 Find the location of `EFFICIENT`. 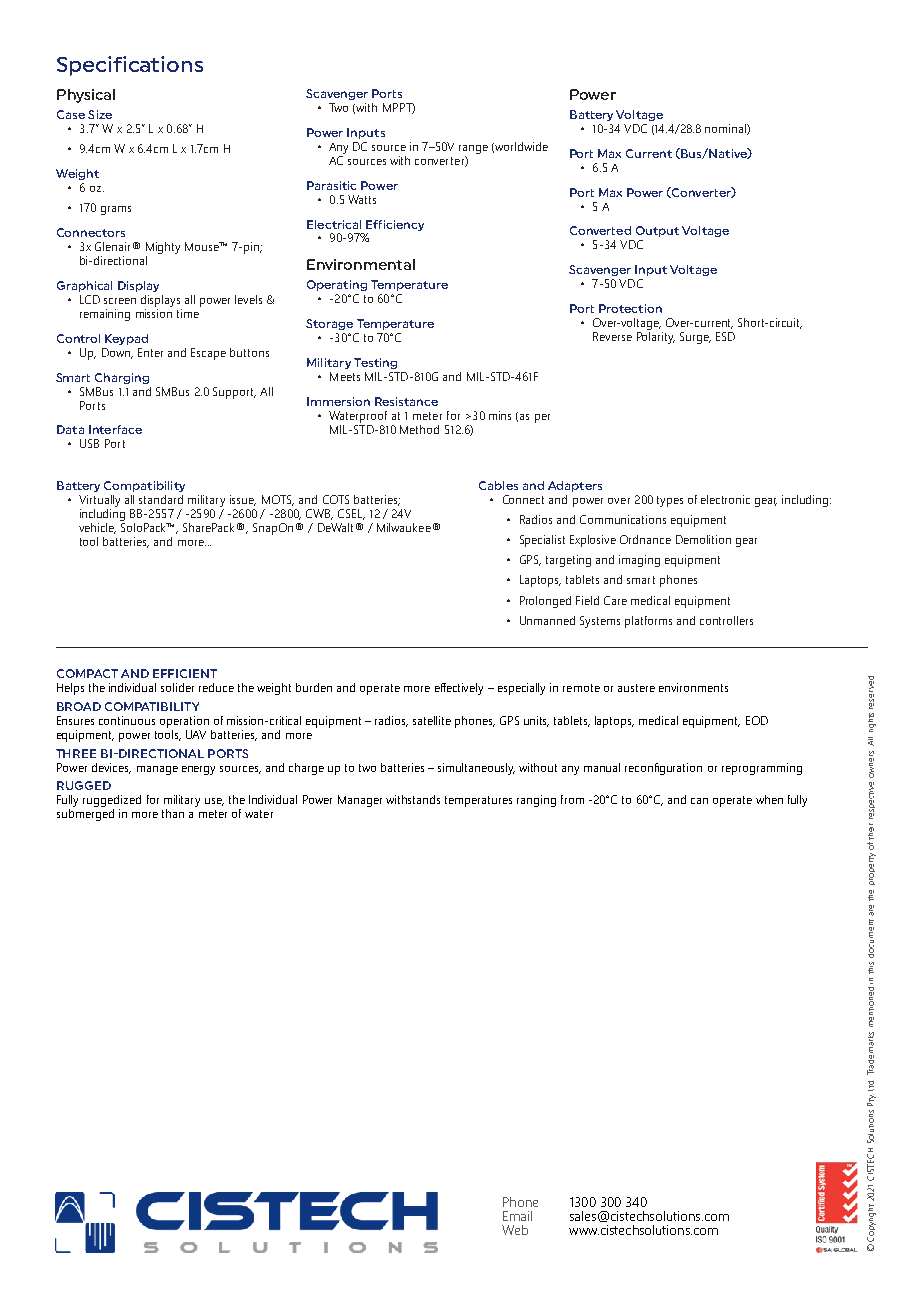

EFFICIENT is located at coordinates (185, 673).
